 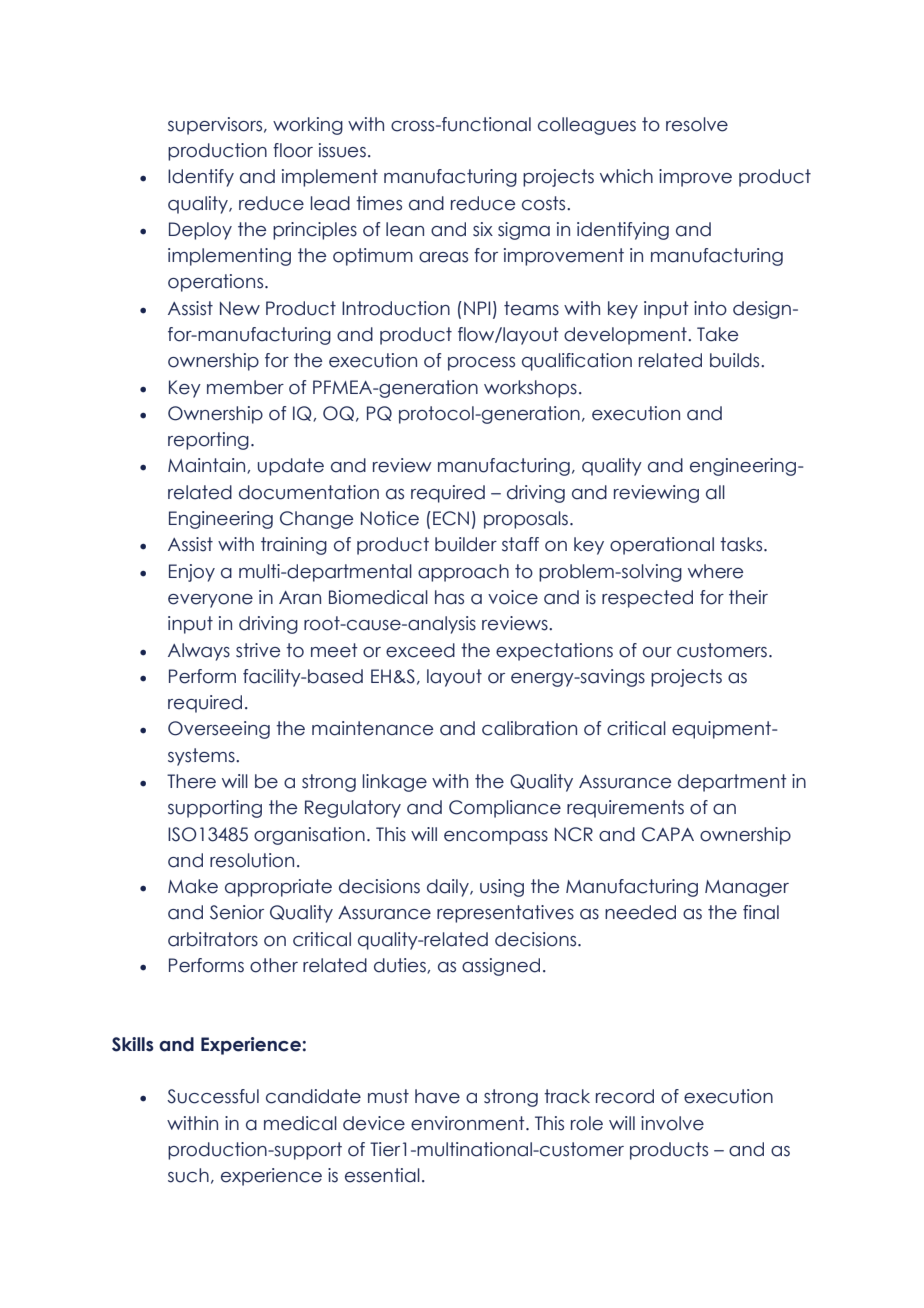 What do you see at coordinates (199, 652) in the image?
I see `Always` at bounding box center [199, 652].
